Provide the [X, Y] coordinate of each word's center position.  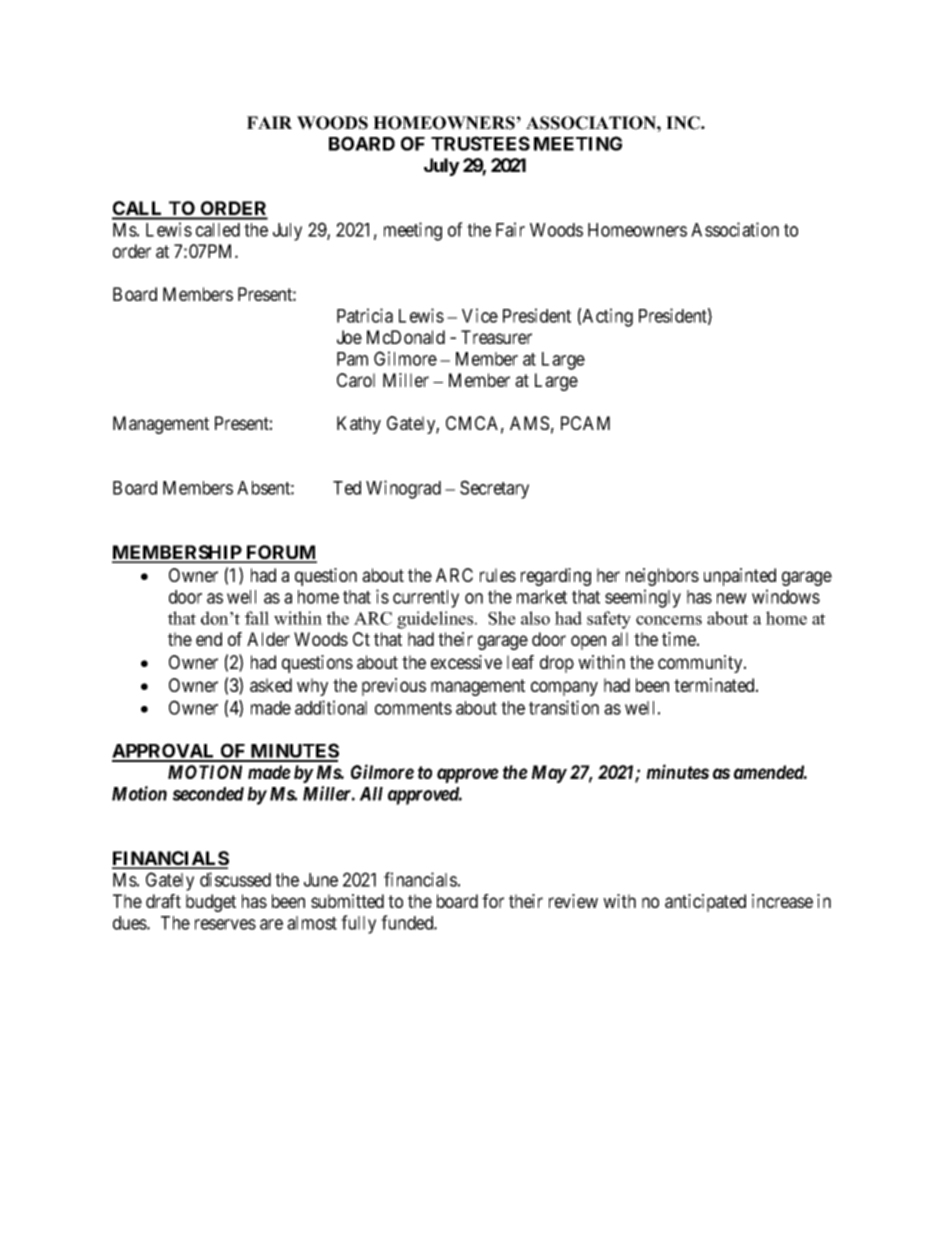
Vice [480, 315]
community [701, 664]
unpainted [740, 577]
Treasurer [496, 337]
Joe [349, 337]
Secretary [494, 489]
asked [271, 685]
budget [211, 903]
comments [413, 708]
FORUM [280, 553]
